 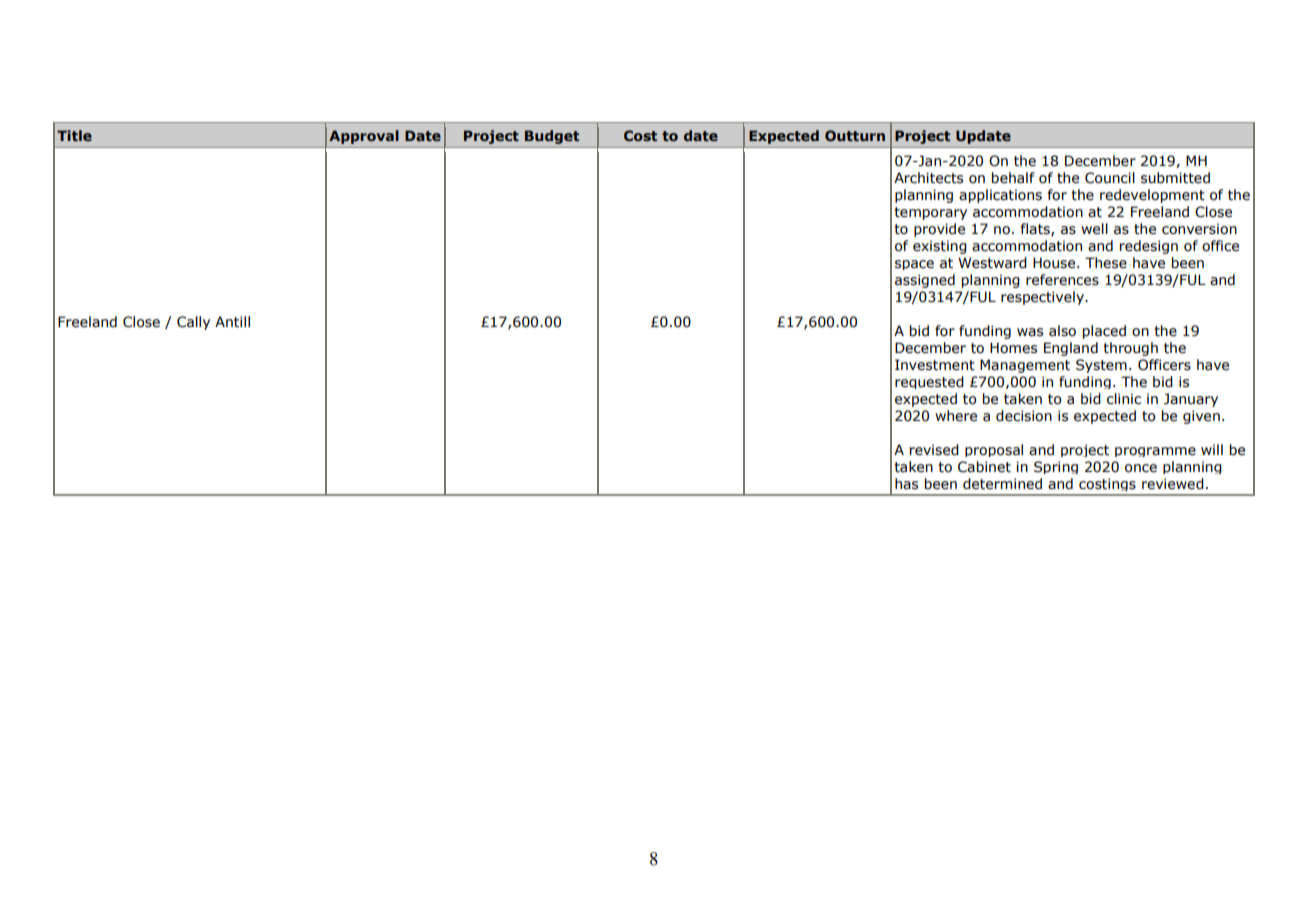 I want to click on assigned, so click(x=925, y=281).
